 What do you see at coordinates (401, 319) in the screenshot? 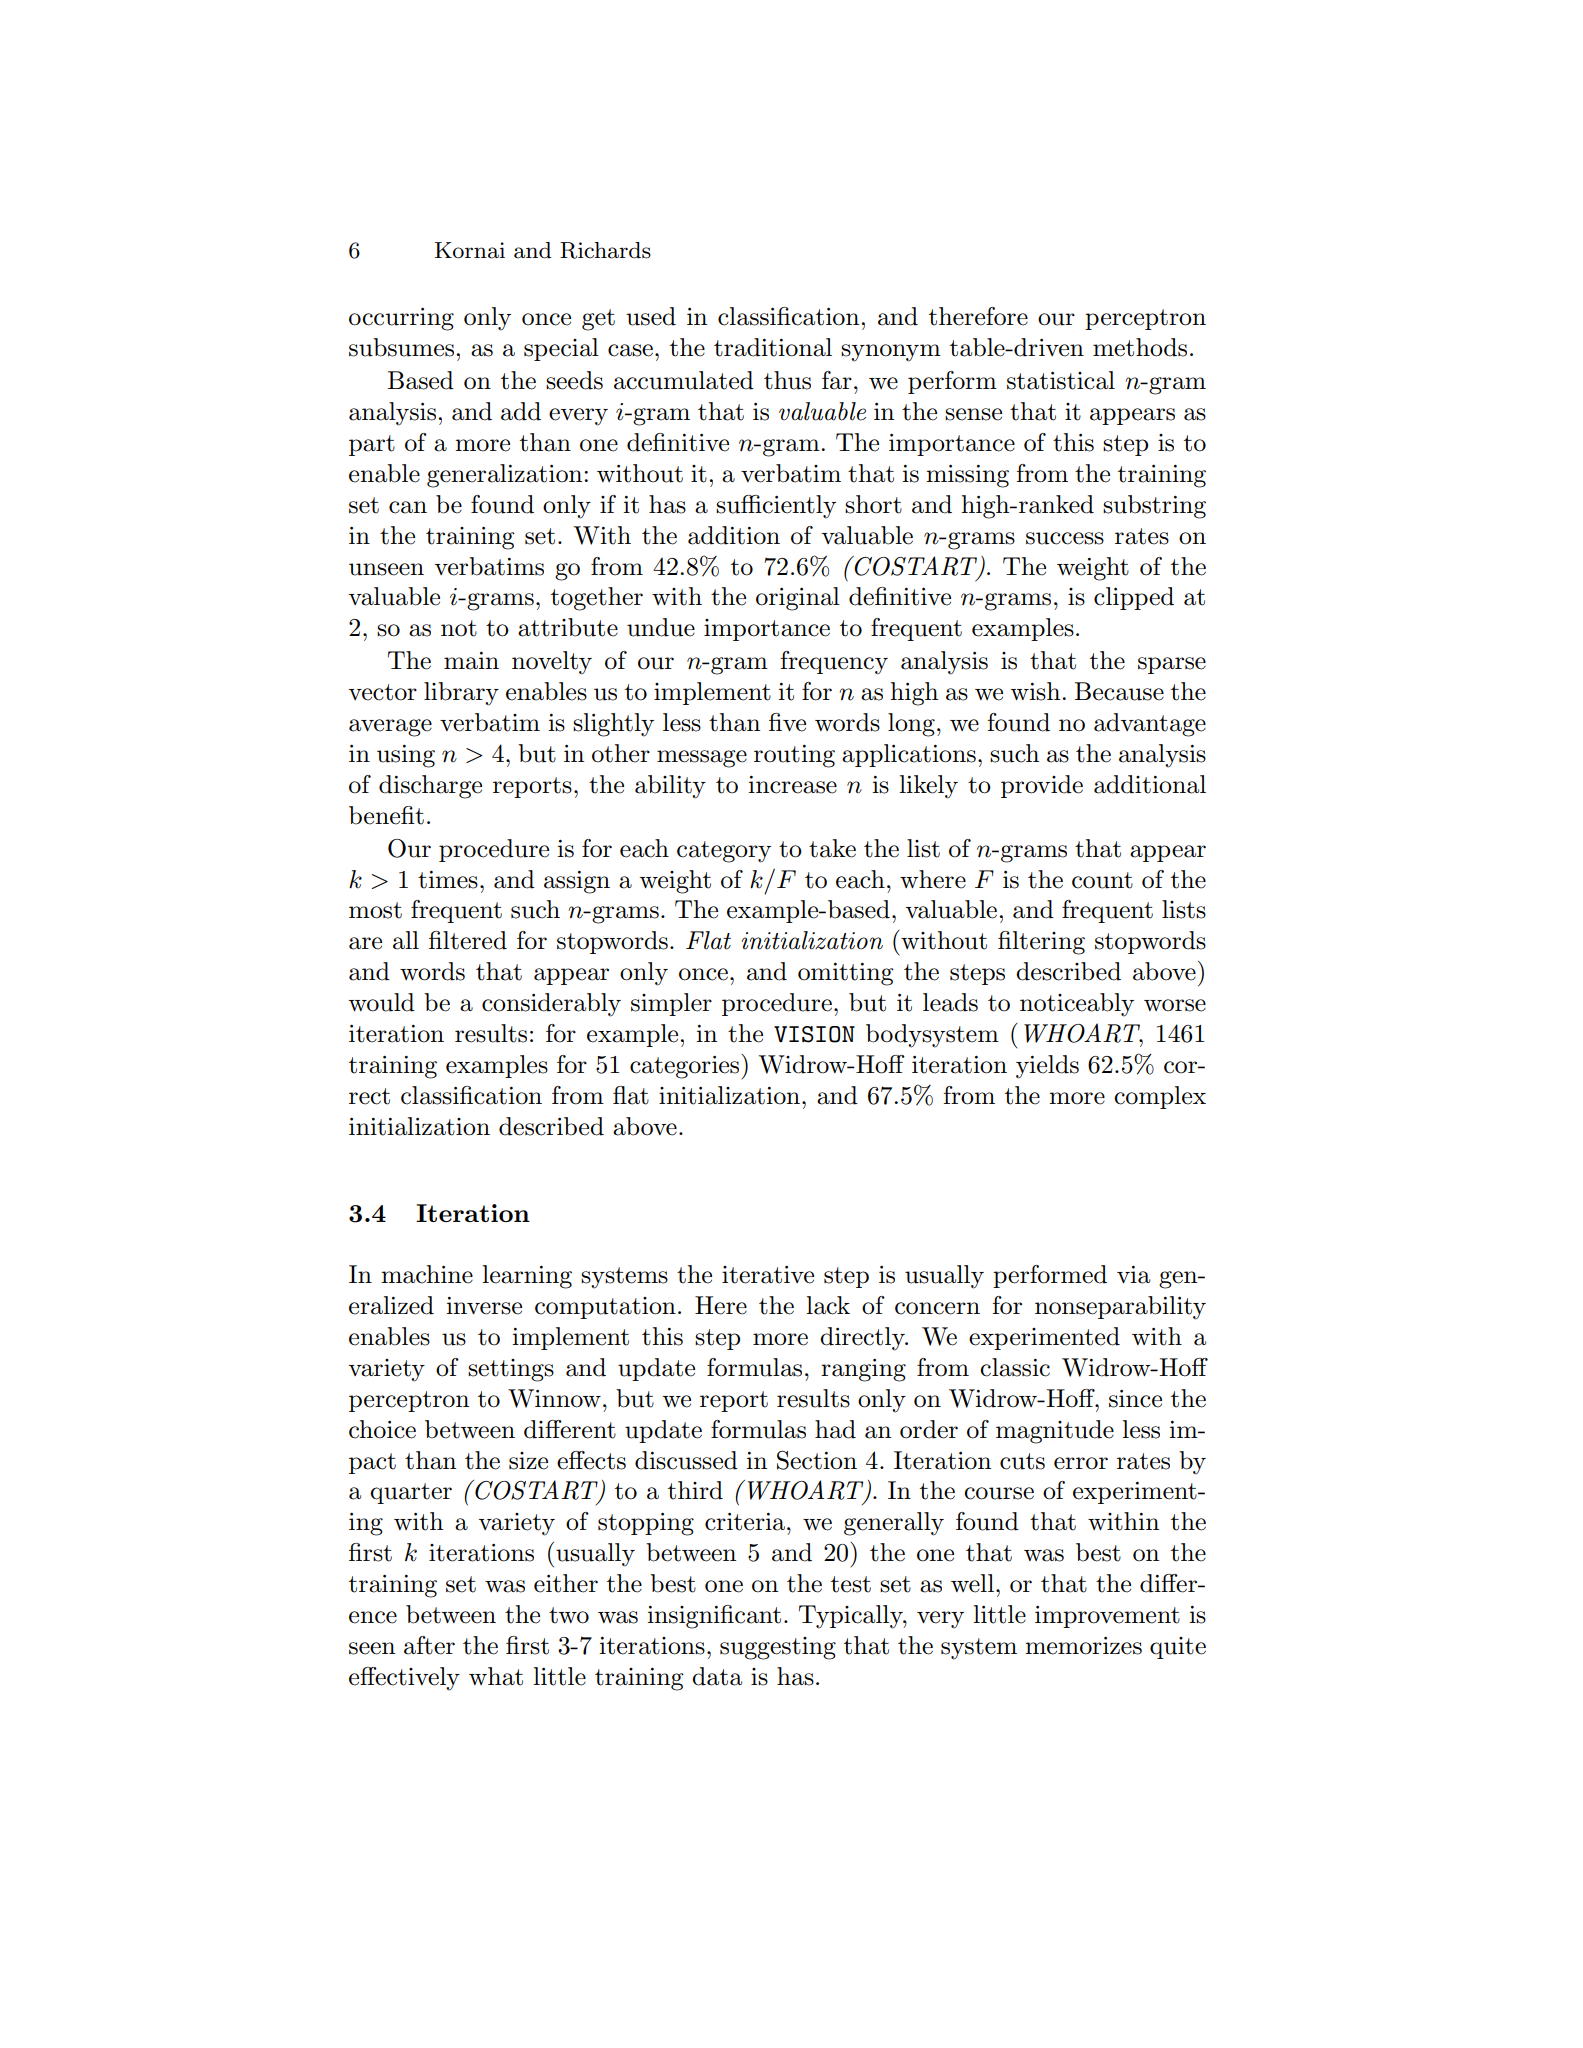
I see `occurring` at bounding box center [401, 319].
